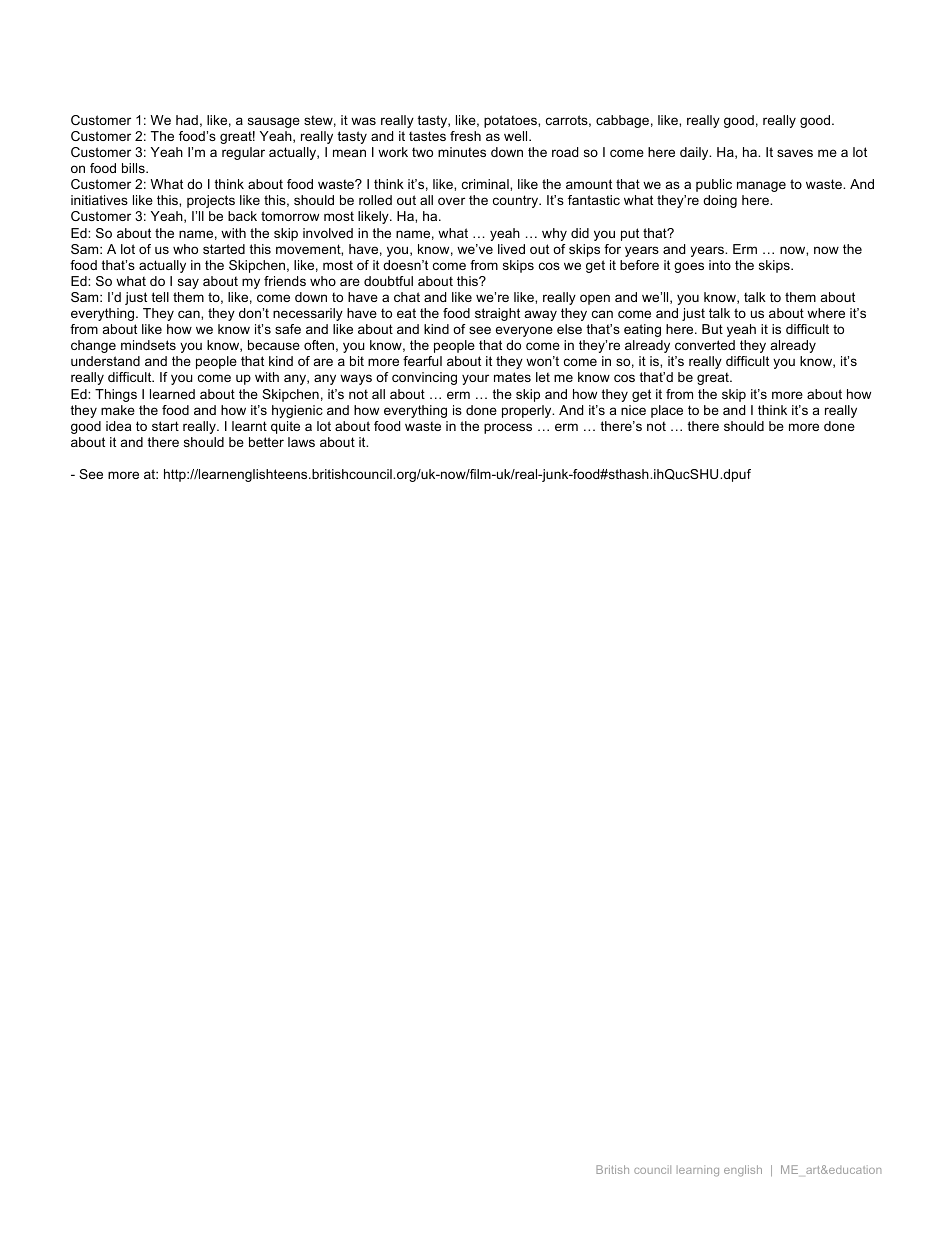 This page has height=1233, width=952. I want to click on had, so click(187, 120).
